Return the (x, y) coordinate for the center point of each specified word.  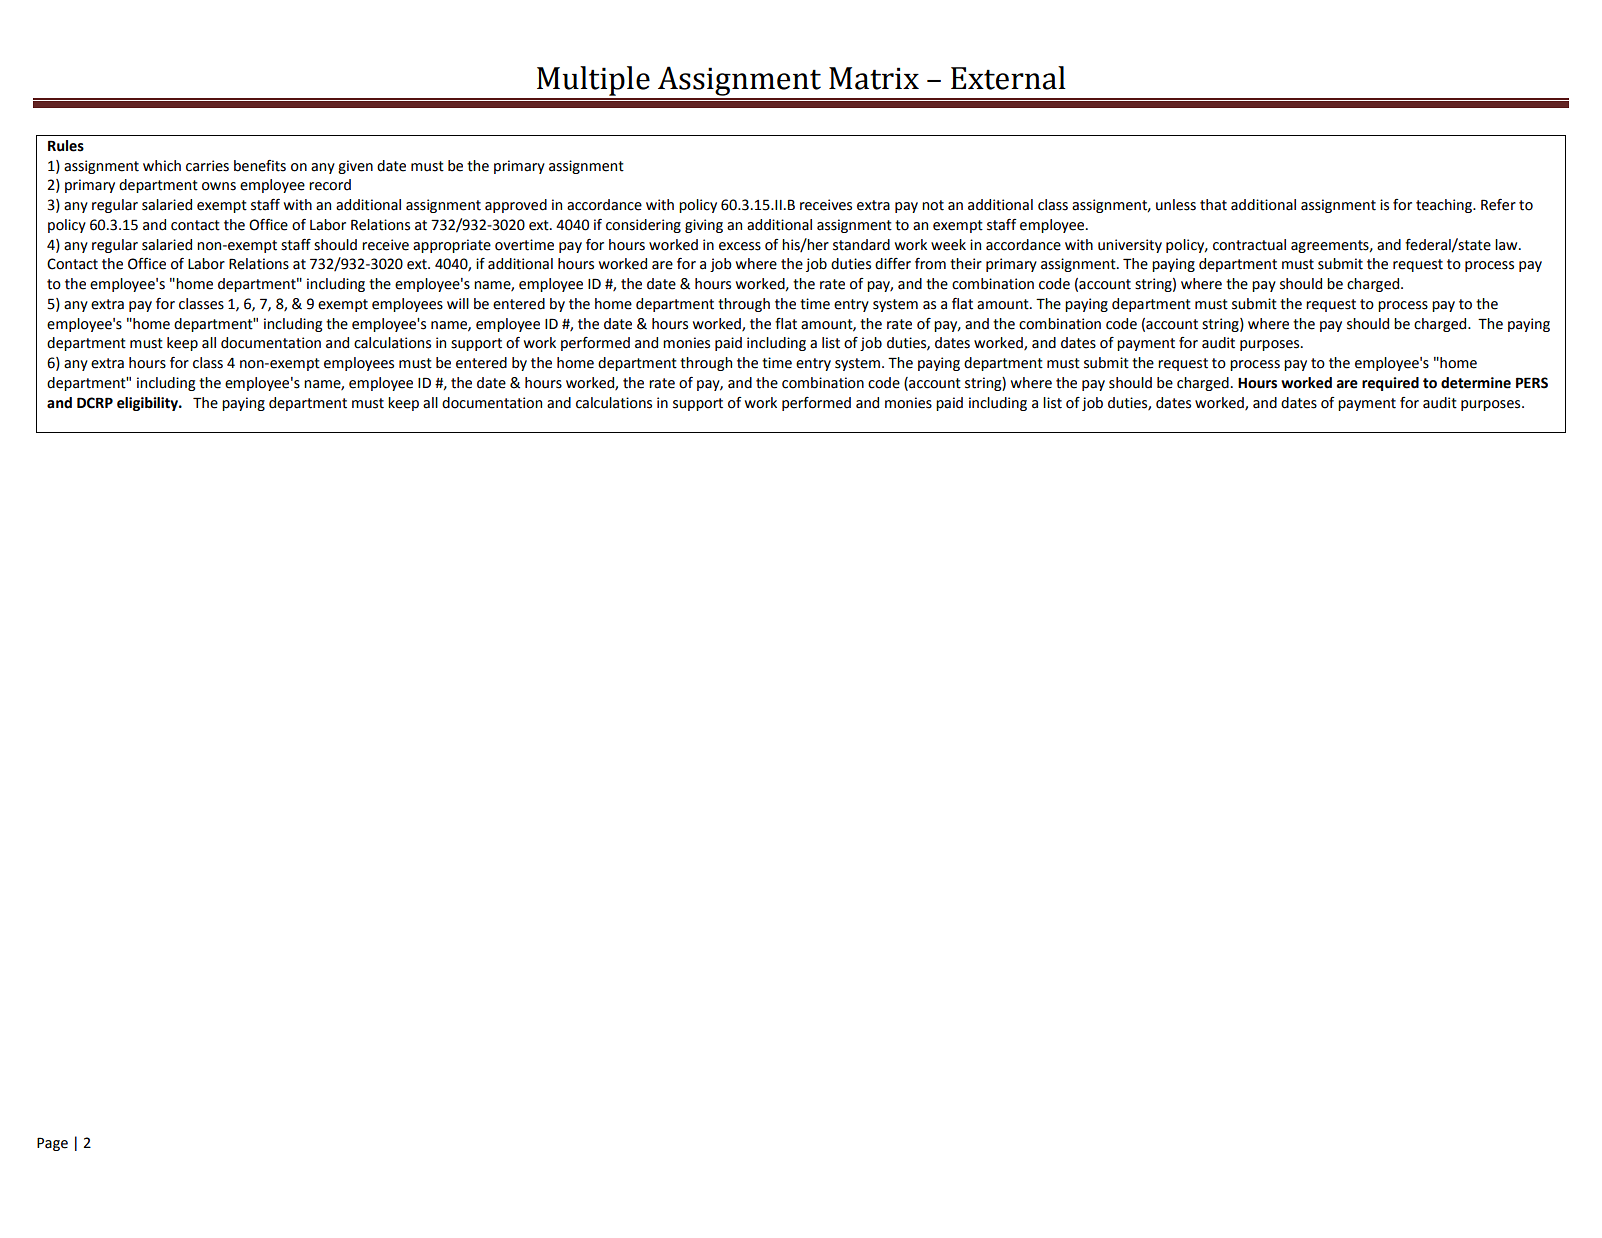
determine (1476, 383)
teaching (1445, 206)
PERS (1532, 383)
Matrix (874, 78)
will (458, 303)
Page (52, 1144)
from (930, 264)
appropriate (452, 246)
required (1390, 384)
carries (207, 166)
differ (893, 264)
